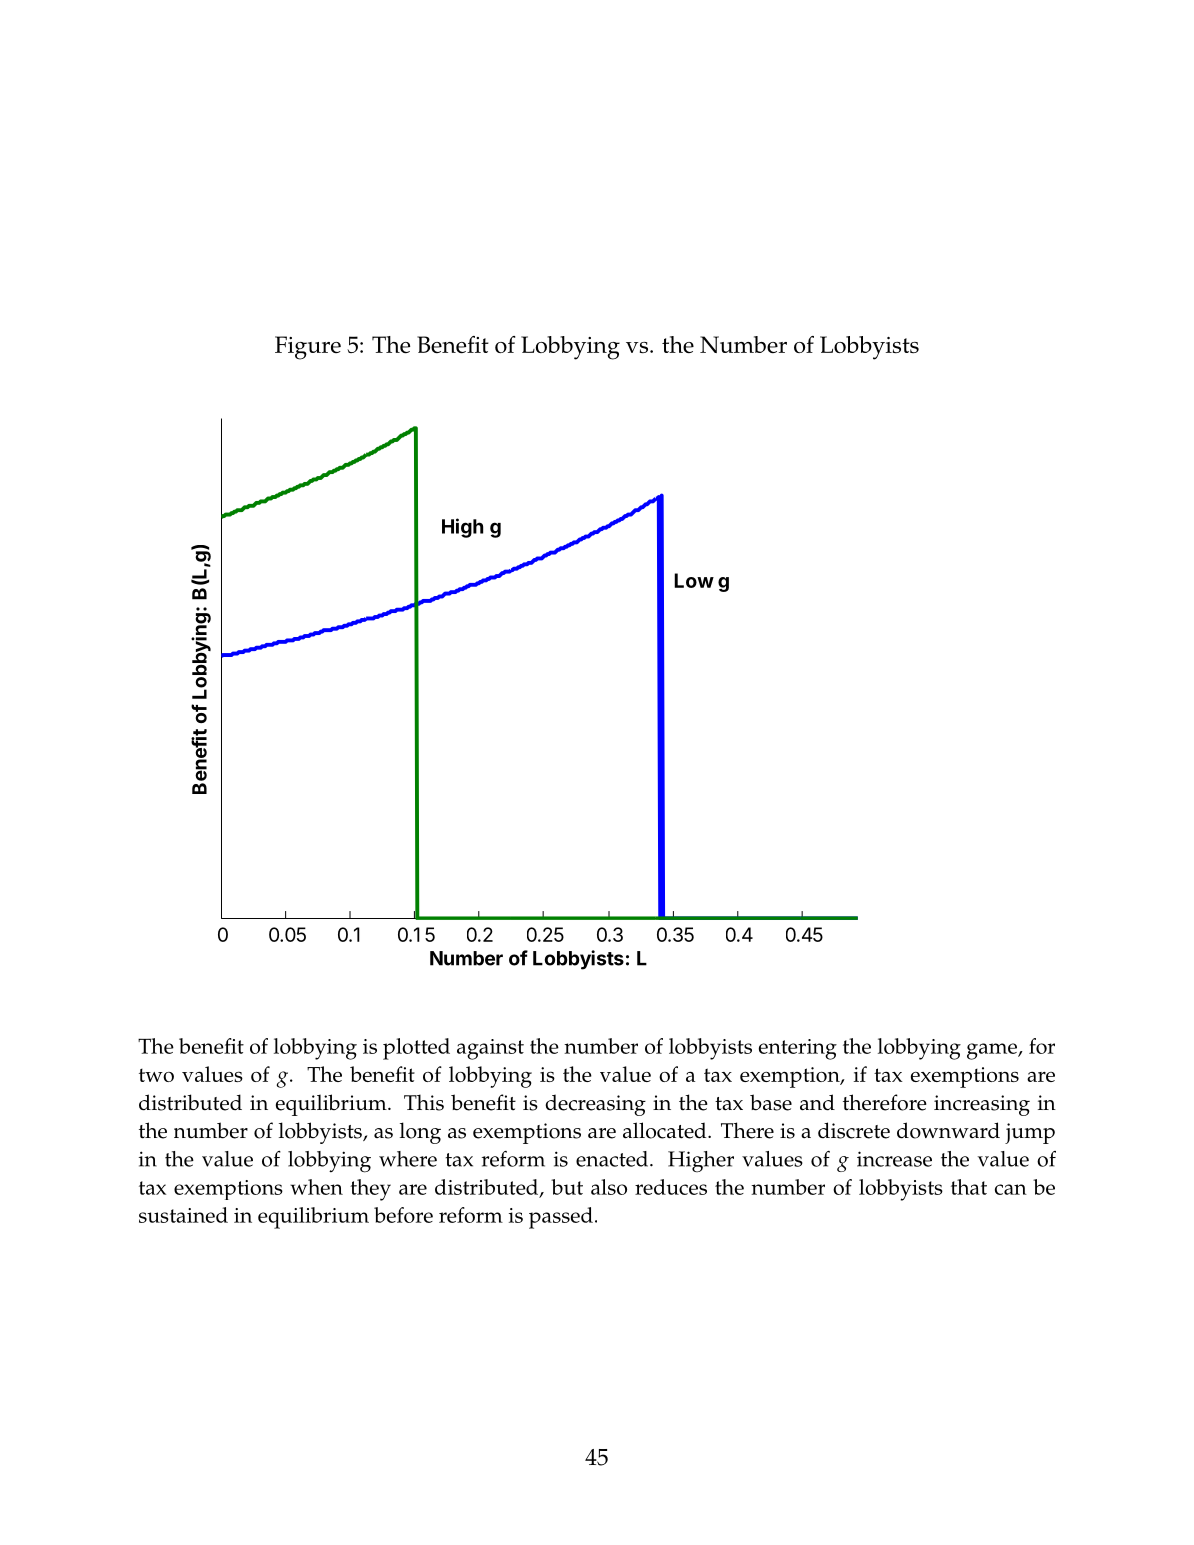 Image resolution: width=1194 pixels, height=1545 pixels. Describe the element at coordinates (982, 1105) in the page. I see `increasing` at that location.
